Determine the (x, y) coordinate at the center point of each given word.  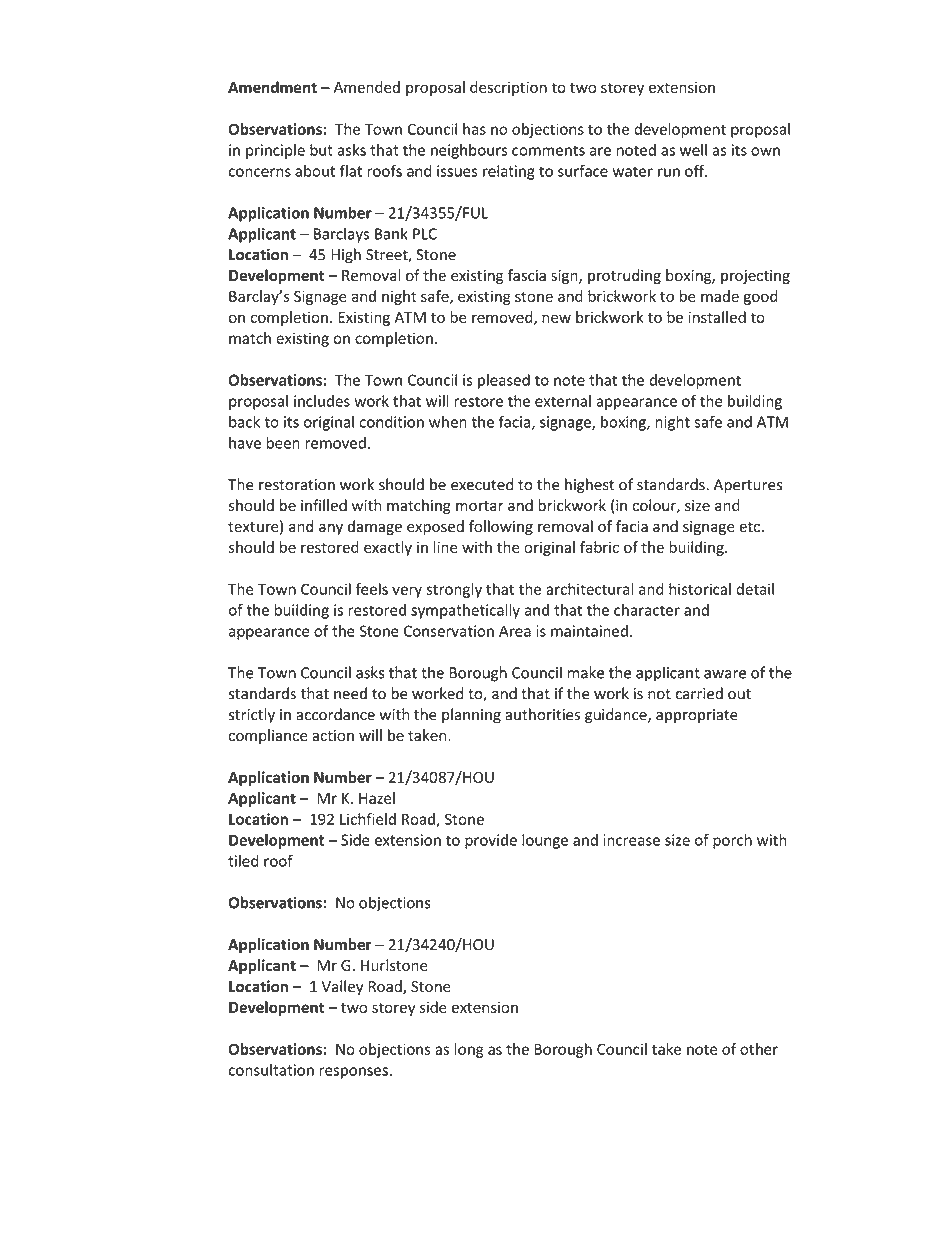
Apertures (748, 486)
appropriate (697, 716)
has (474, 129)
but (321, 150)
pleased (504, 381)
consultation (271, 1070)
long (469, 1050)
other (759, 1049)
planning (471, 716)
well (693, 150)
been (283, 442)
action (333, 736)
